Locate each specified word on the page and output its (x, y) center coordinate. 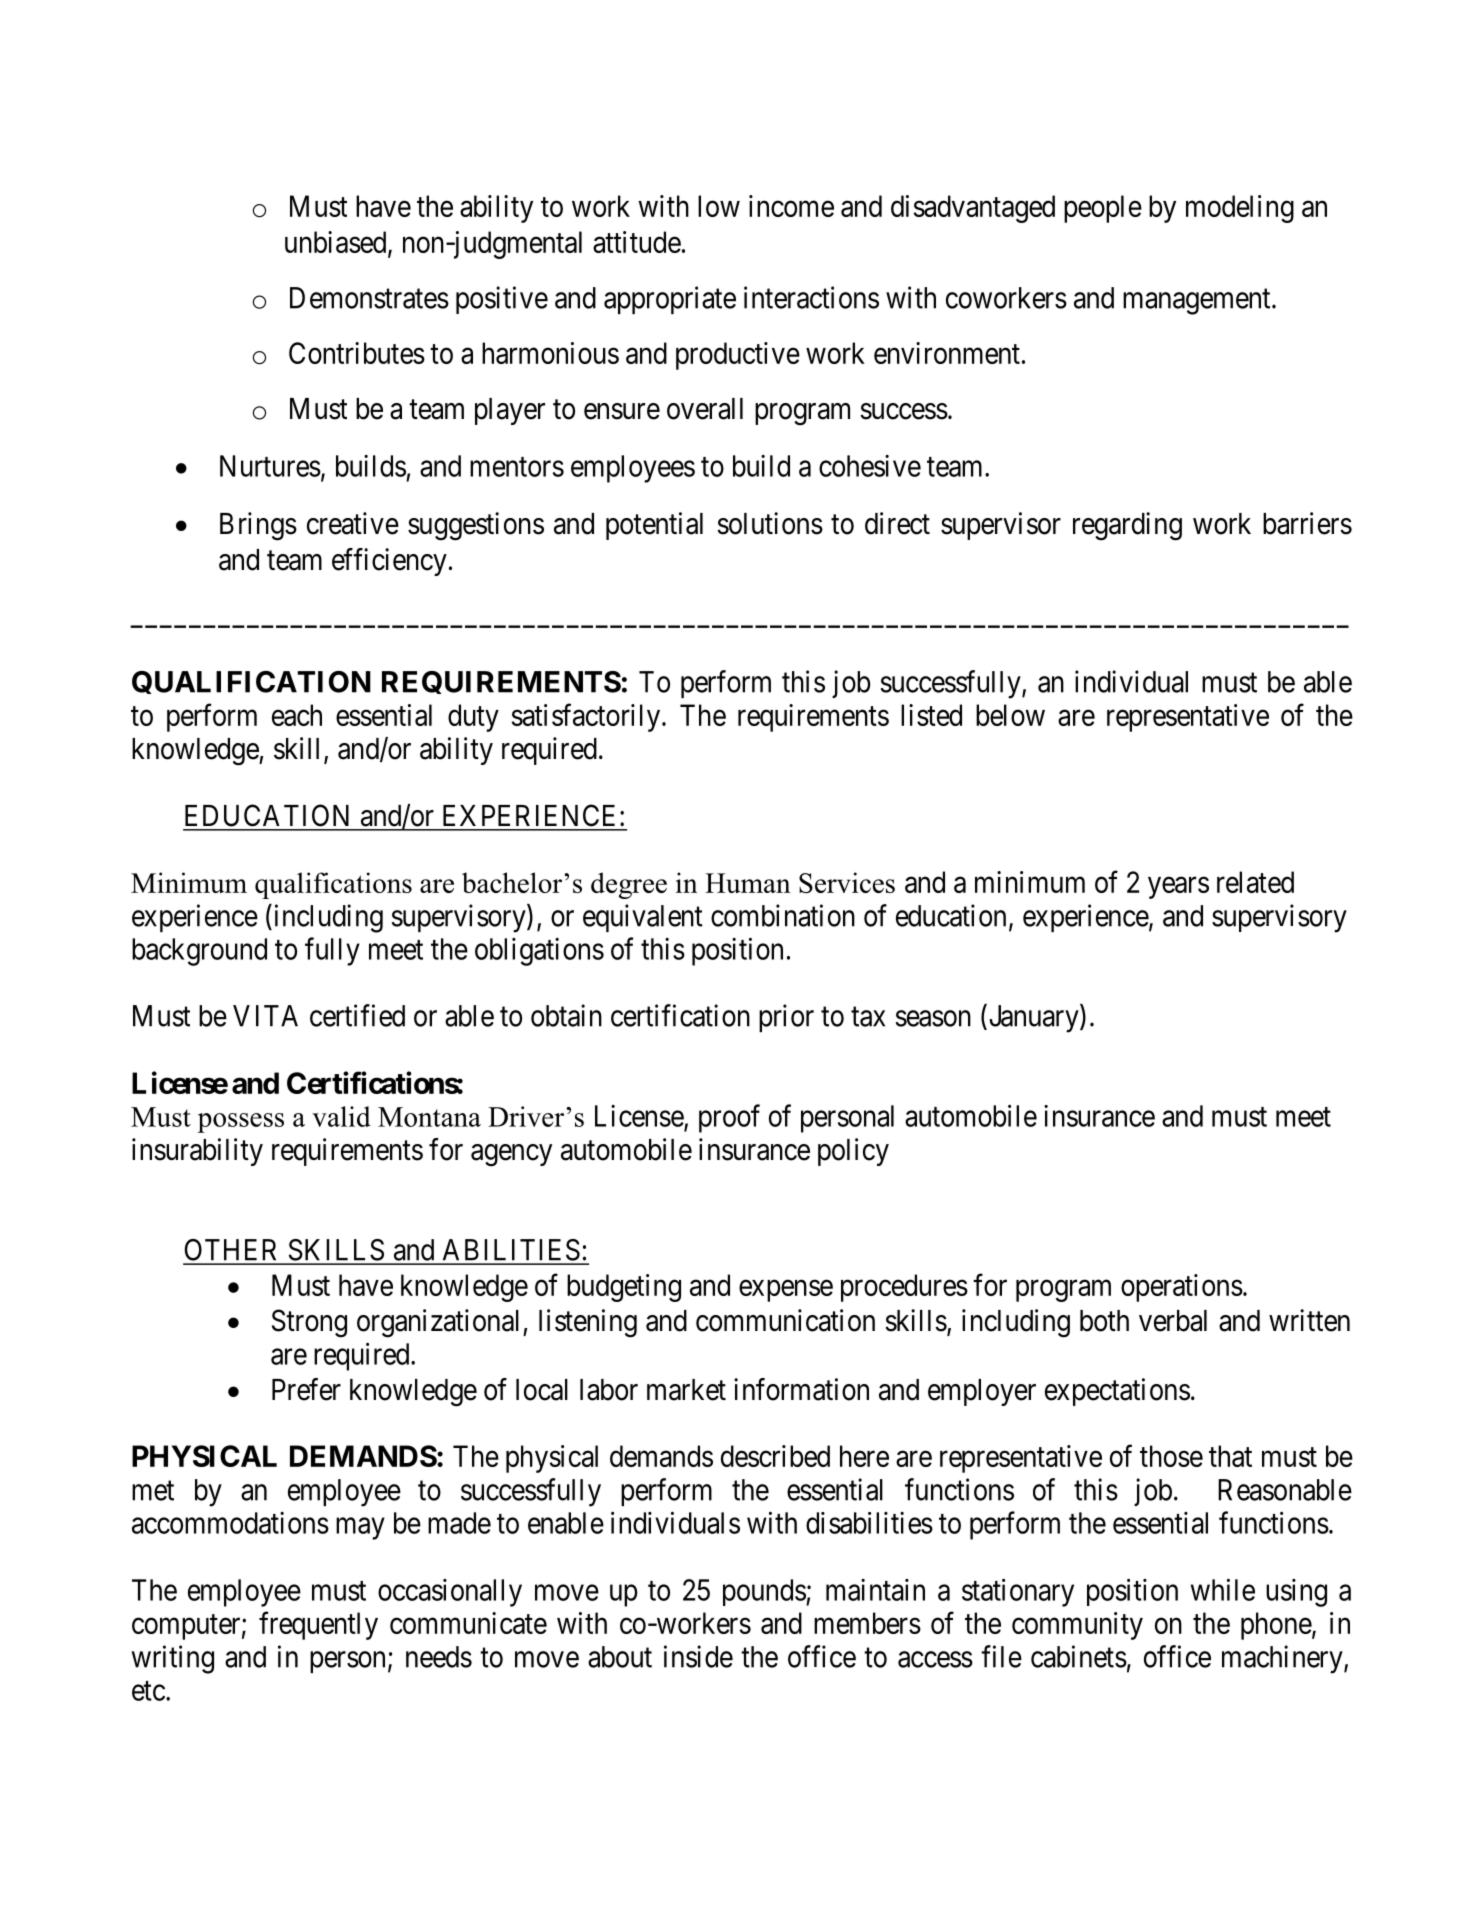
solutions (770, 523)
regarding (1127, 526)
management (1198, 302)
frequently (318, 1626)
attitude (637, 242)
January (1033, 1019)
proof (729, 1118)
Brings (258, 526)
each (297, 715)
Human (748, 883)
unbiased (337, 243)
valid (341, 1116)
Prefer (306, 1389)
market (686, 1390)
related (1255, 882)
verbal (1173, 1321)
